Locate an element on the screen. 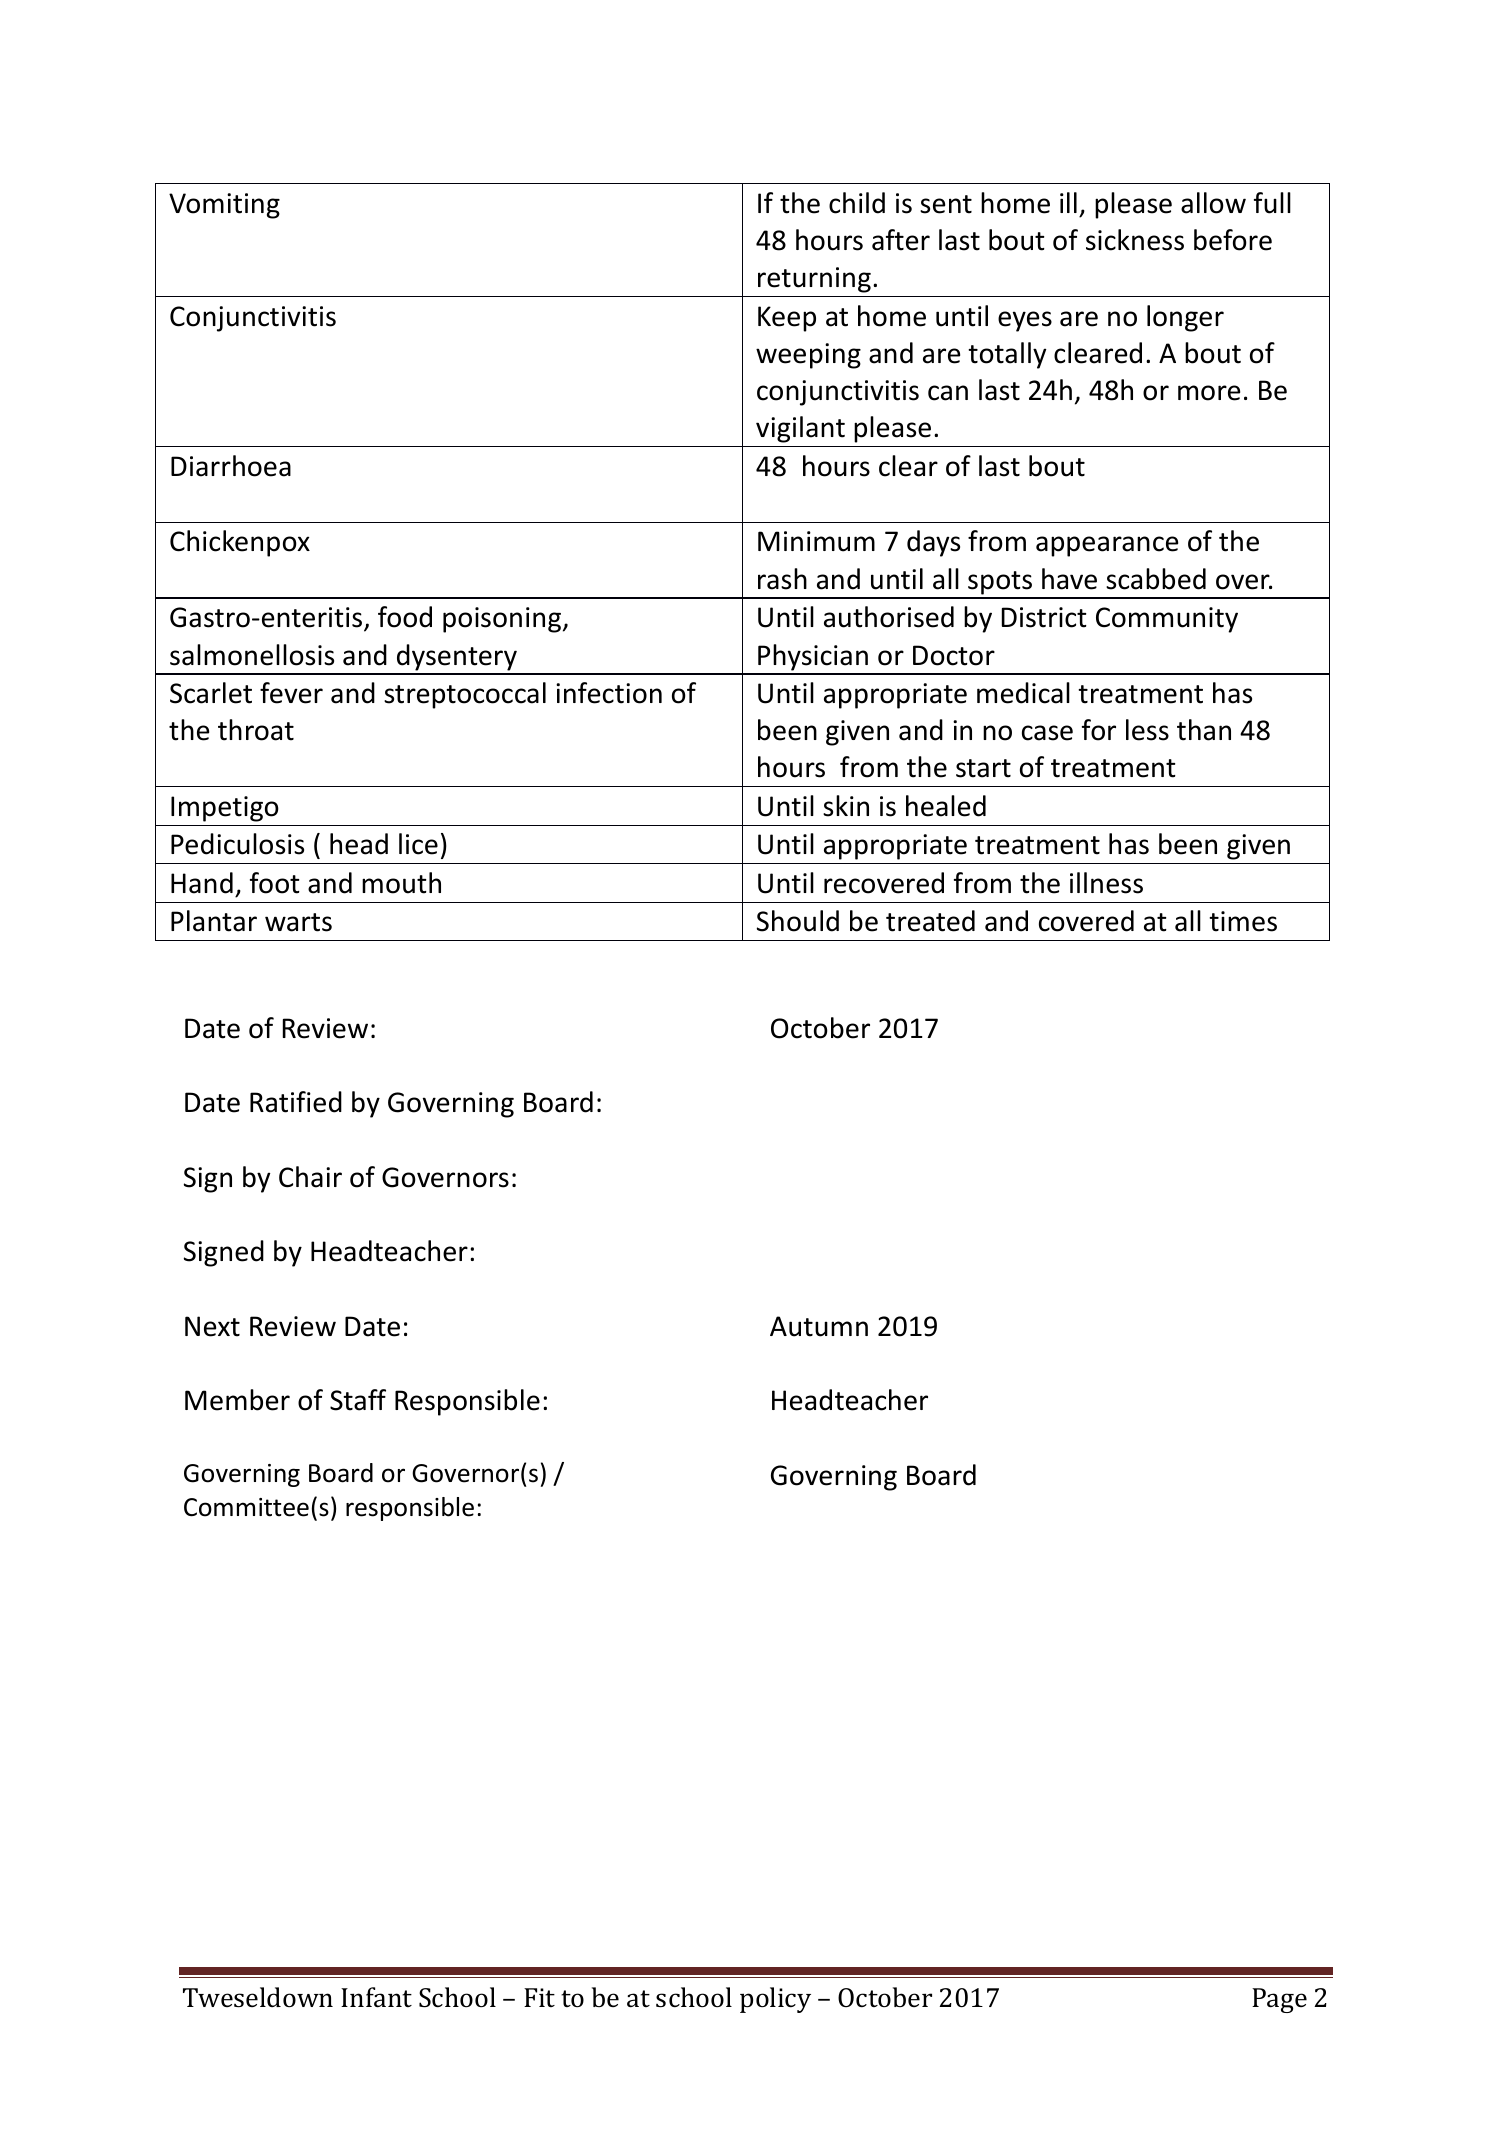  skin is located at coordinates (846, 806).
